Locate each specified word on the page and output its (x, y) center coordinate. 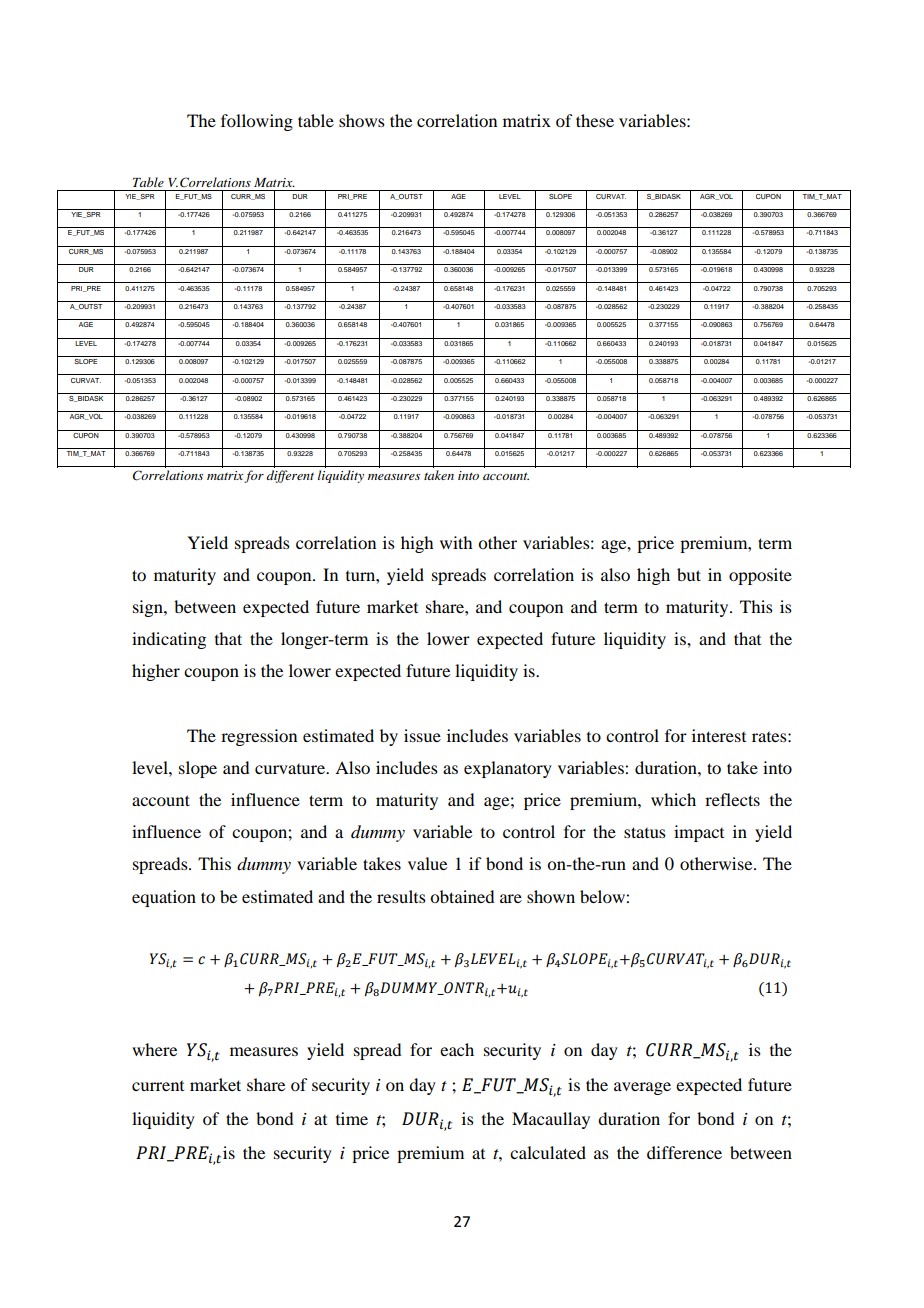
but (689, 574)
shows (362, 120)
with (456, 542)
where (154, 1049)
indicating (169, 640)
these (595, 120)
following (257, 122)
